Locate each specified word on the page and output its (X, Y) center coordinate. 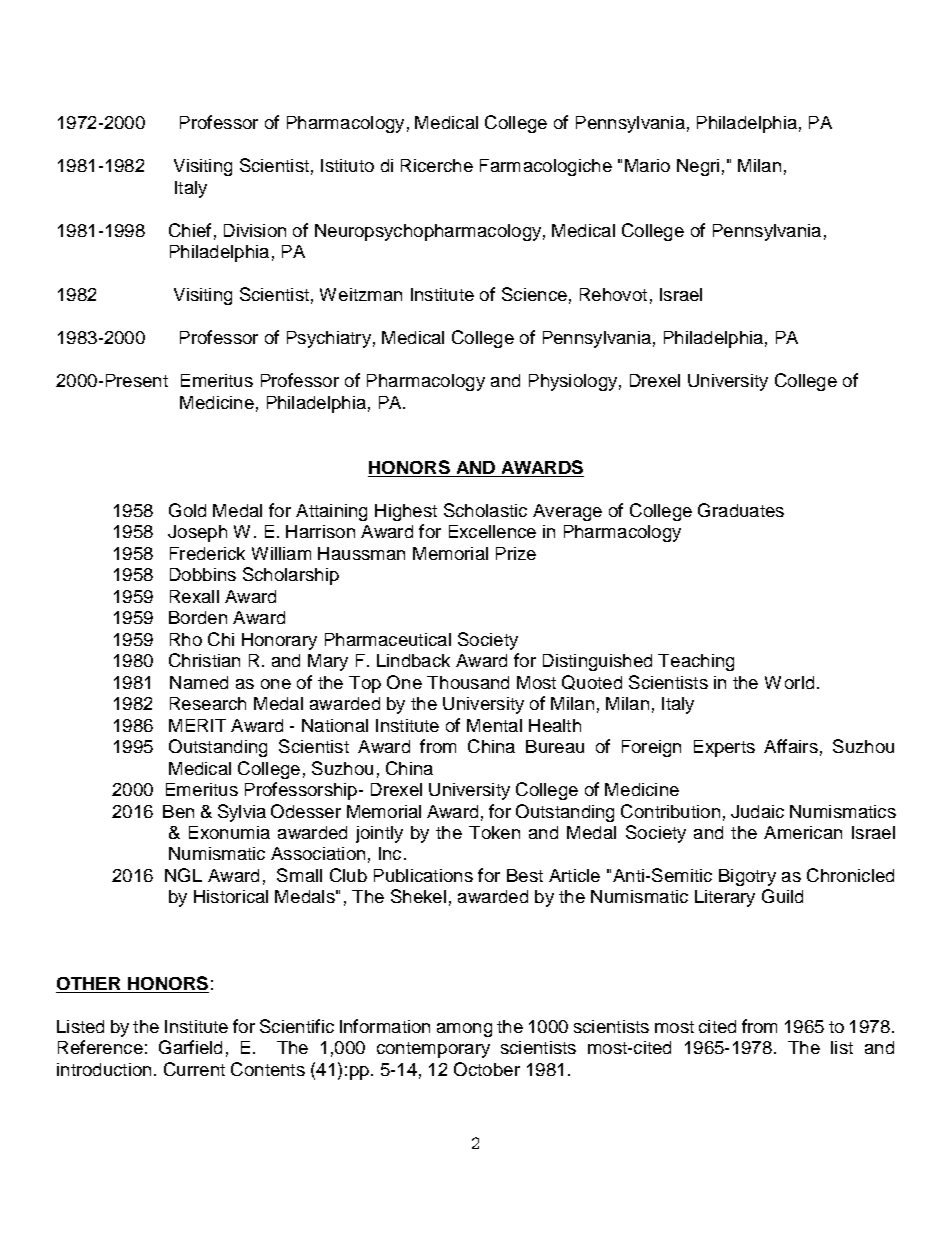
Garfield (190, 1047)
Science (534, 294)
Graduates (741, 510)
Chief (190, 230)
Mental (494, 725)
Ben (178, 811)
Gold (187, 510)
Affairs (791, 746)
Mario (647, 165)
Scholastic (485, 510)
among (464, 1030)
